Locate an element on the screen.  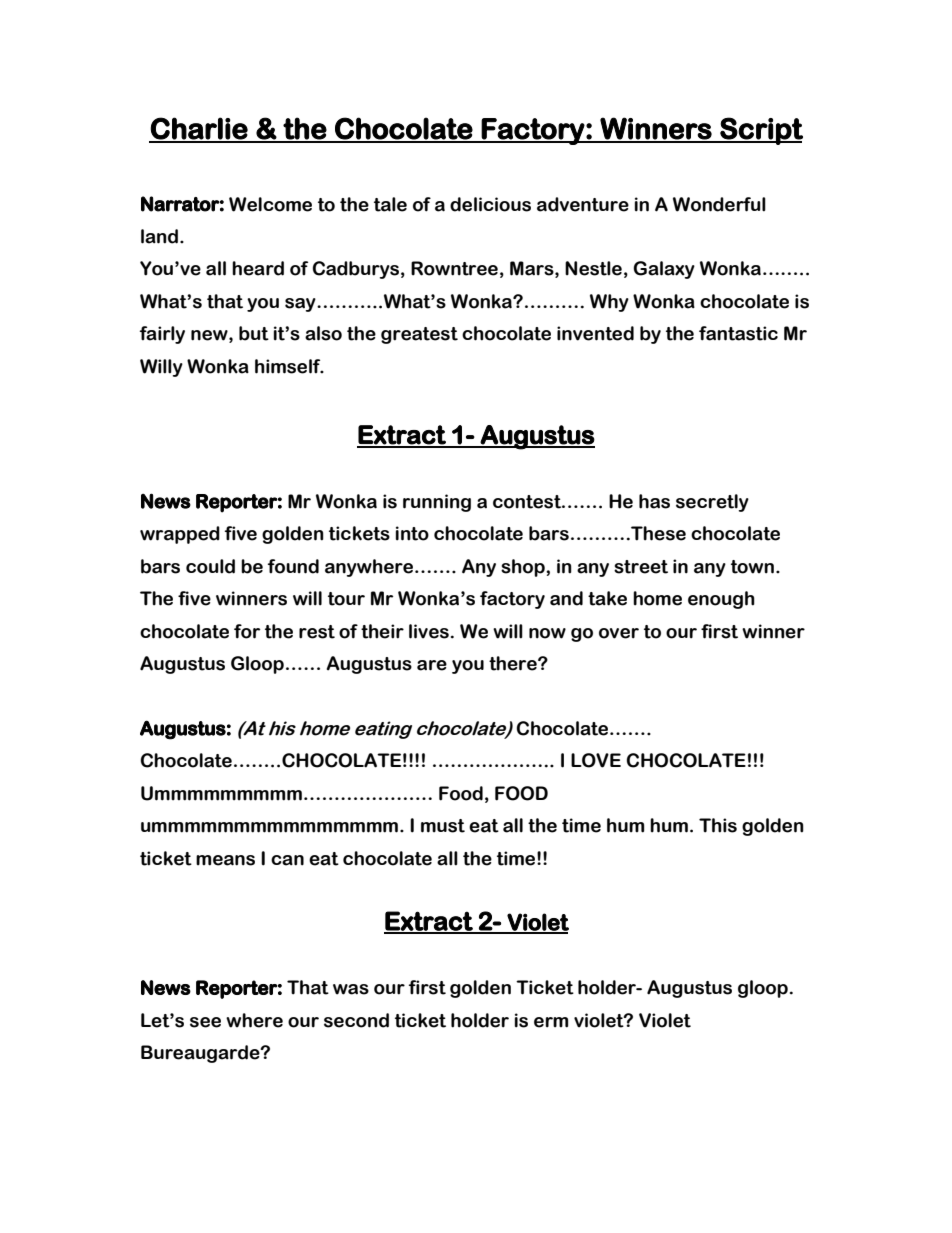
secretly is located at coordinates (712, 503).
